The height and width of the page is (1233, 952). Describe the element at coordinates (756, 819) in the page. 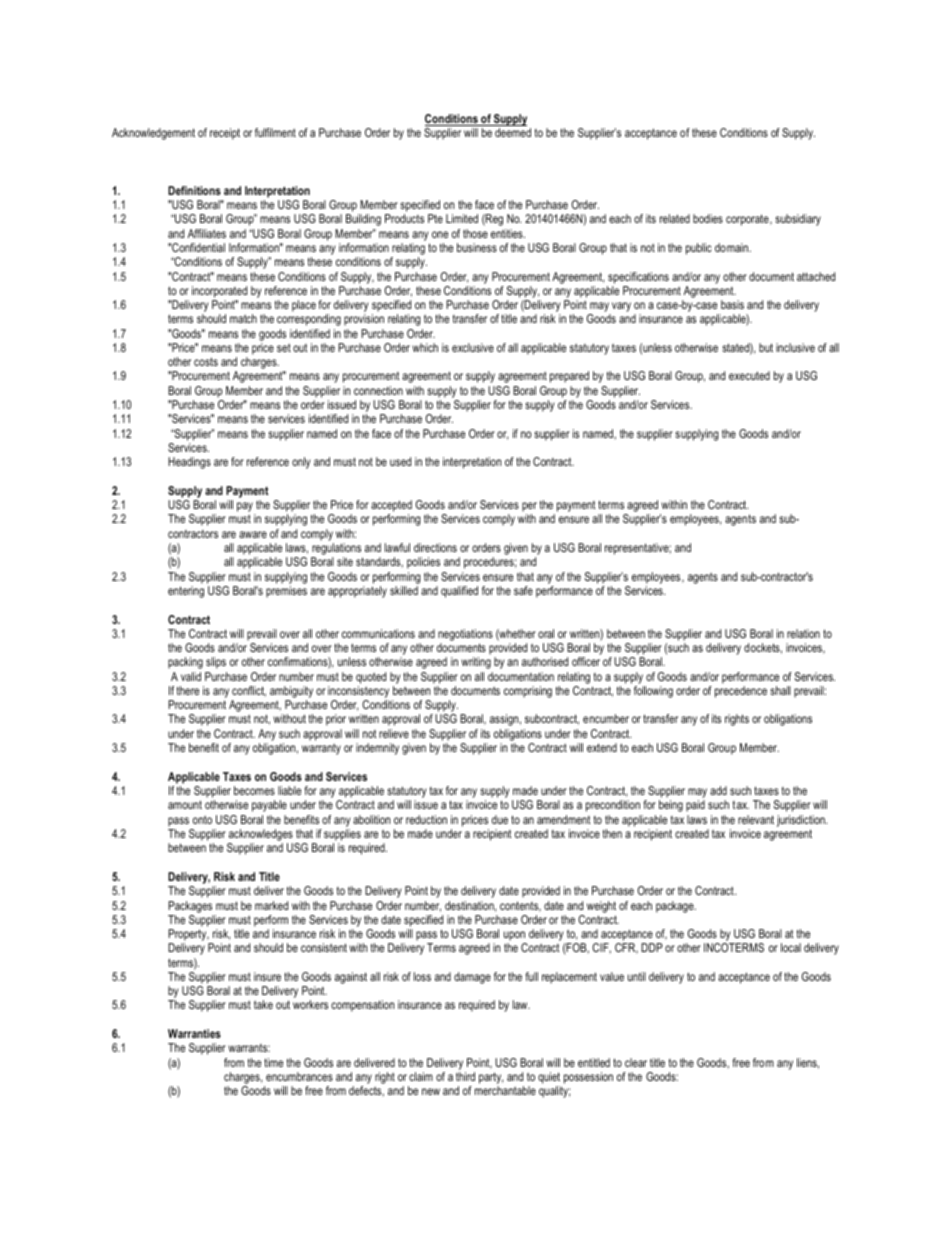

I see `relevant` at that location.
